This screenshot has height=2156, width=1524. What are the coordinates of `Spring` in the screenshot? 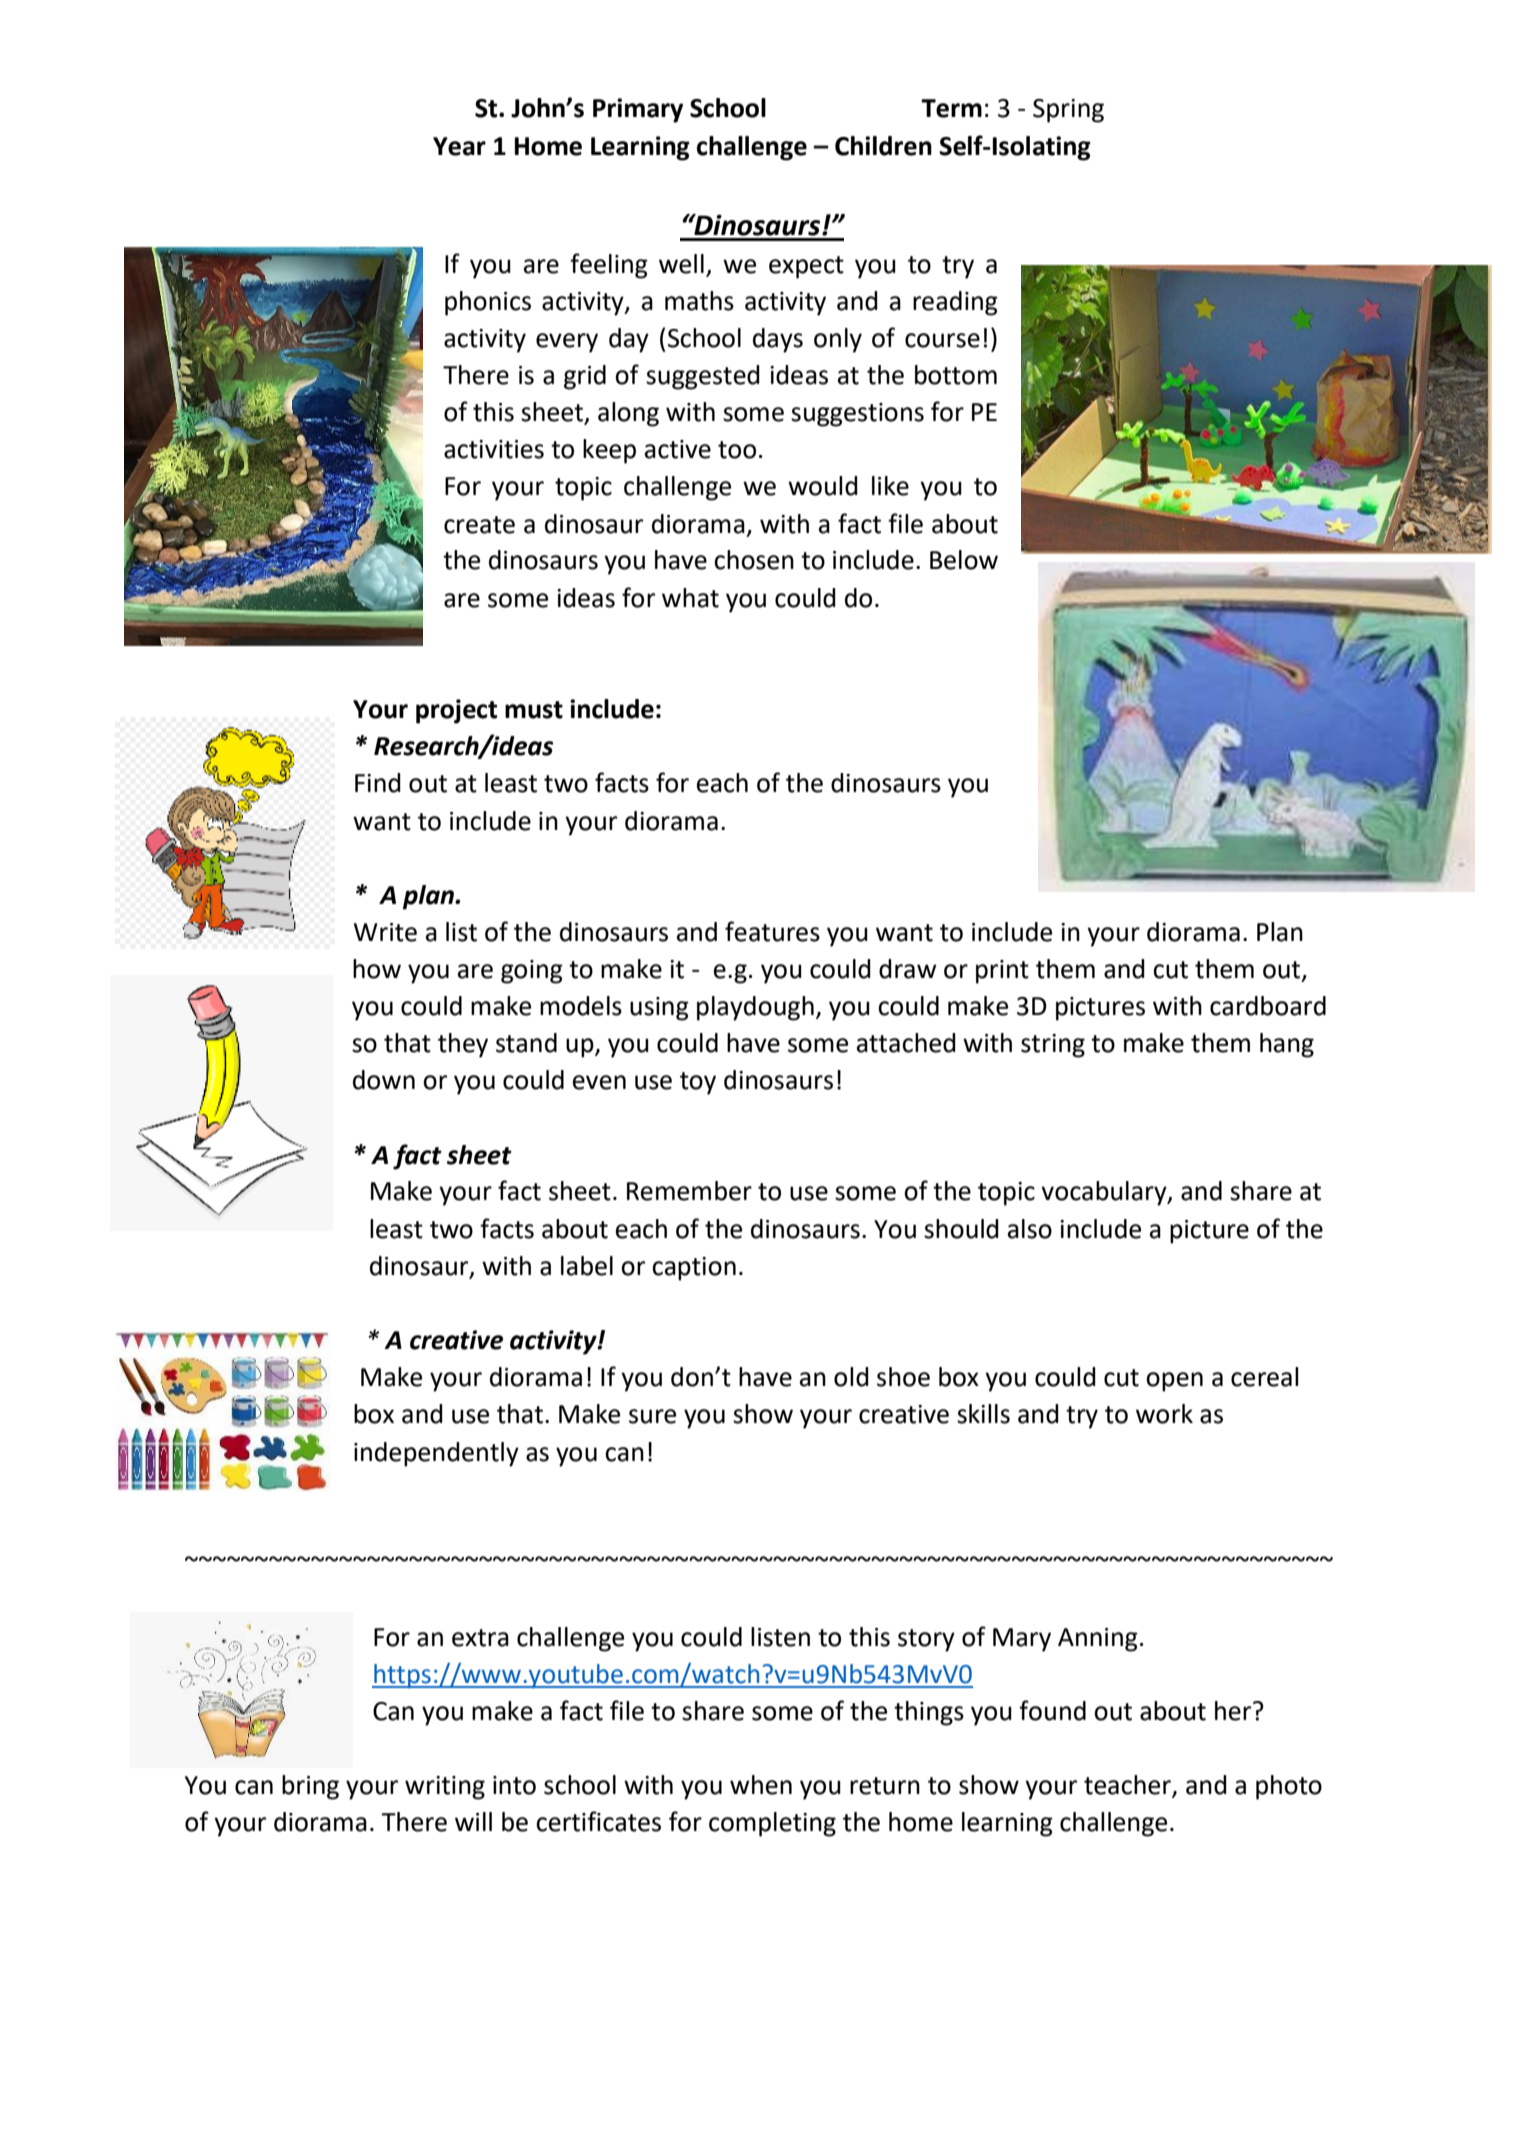 It's located at (1068, 111).
